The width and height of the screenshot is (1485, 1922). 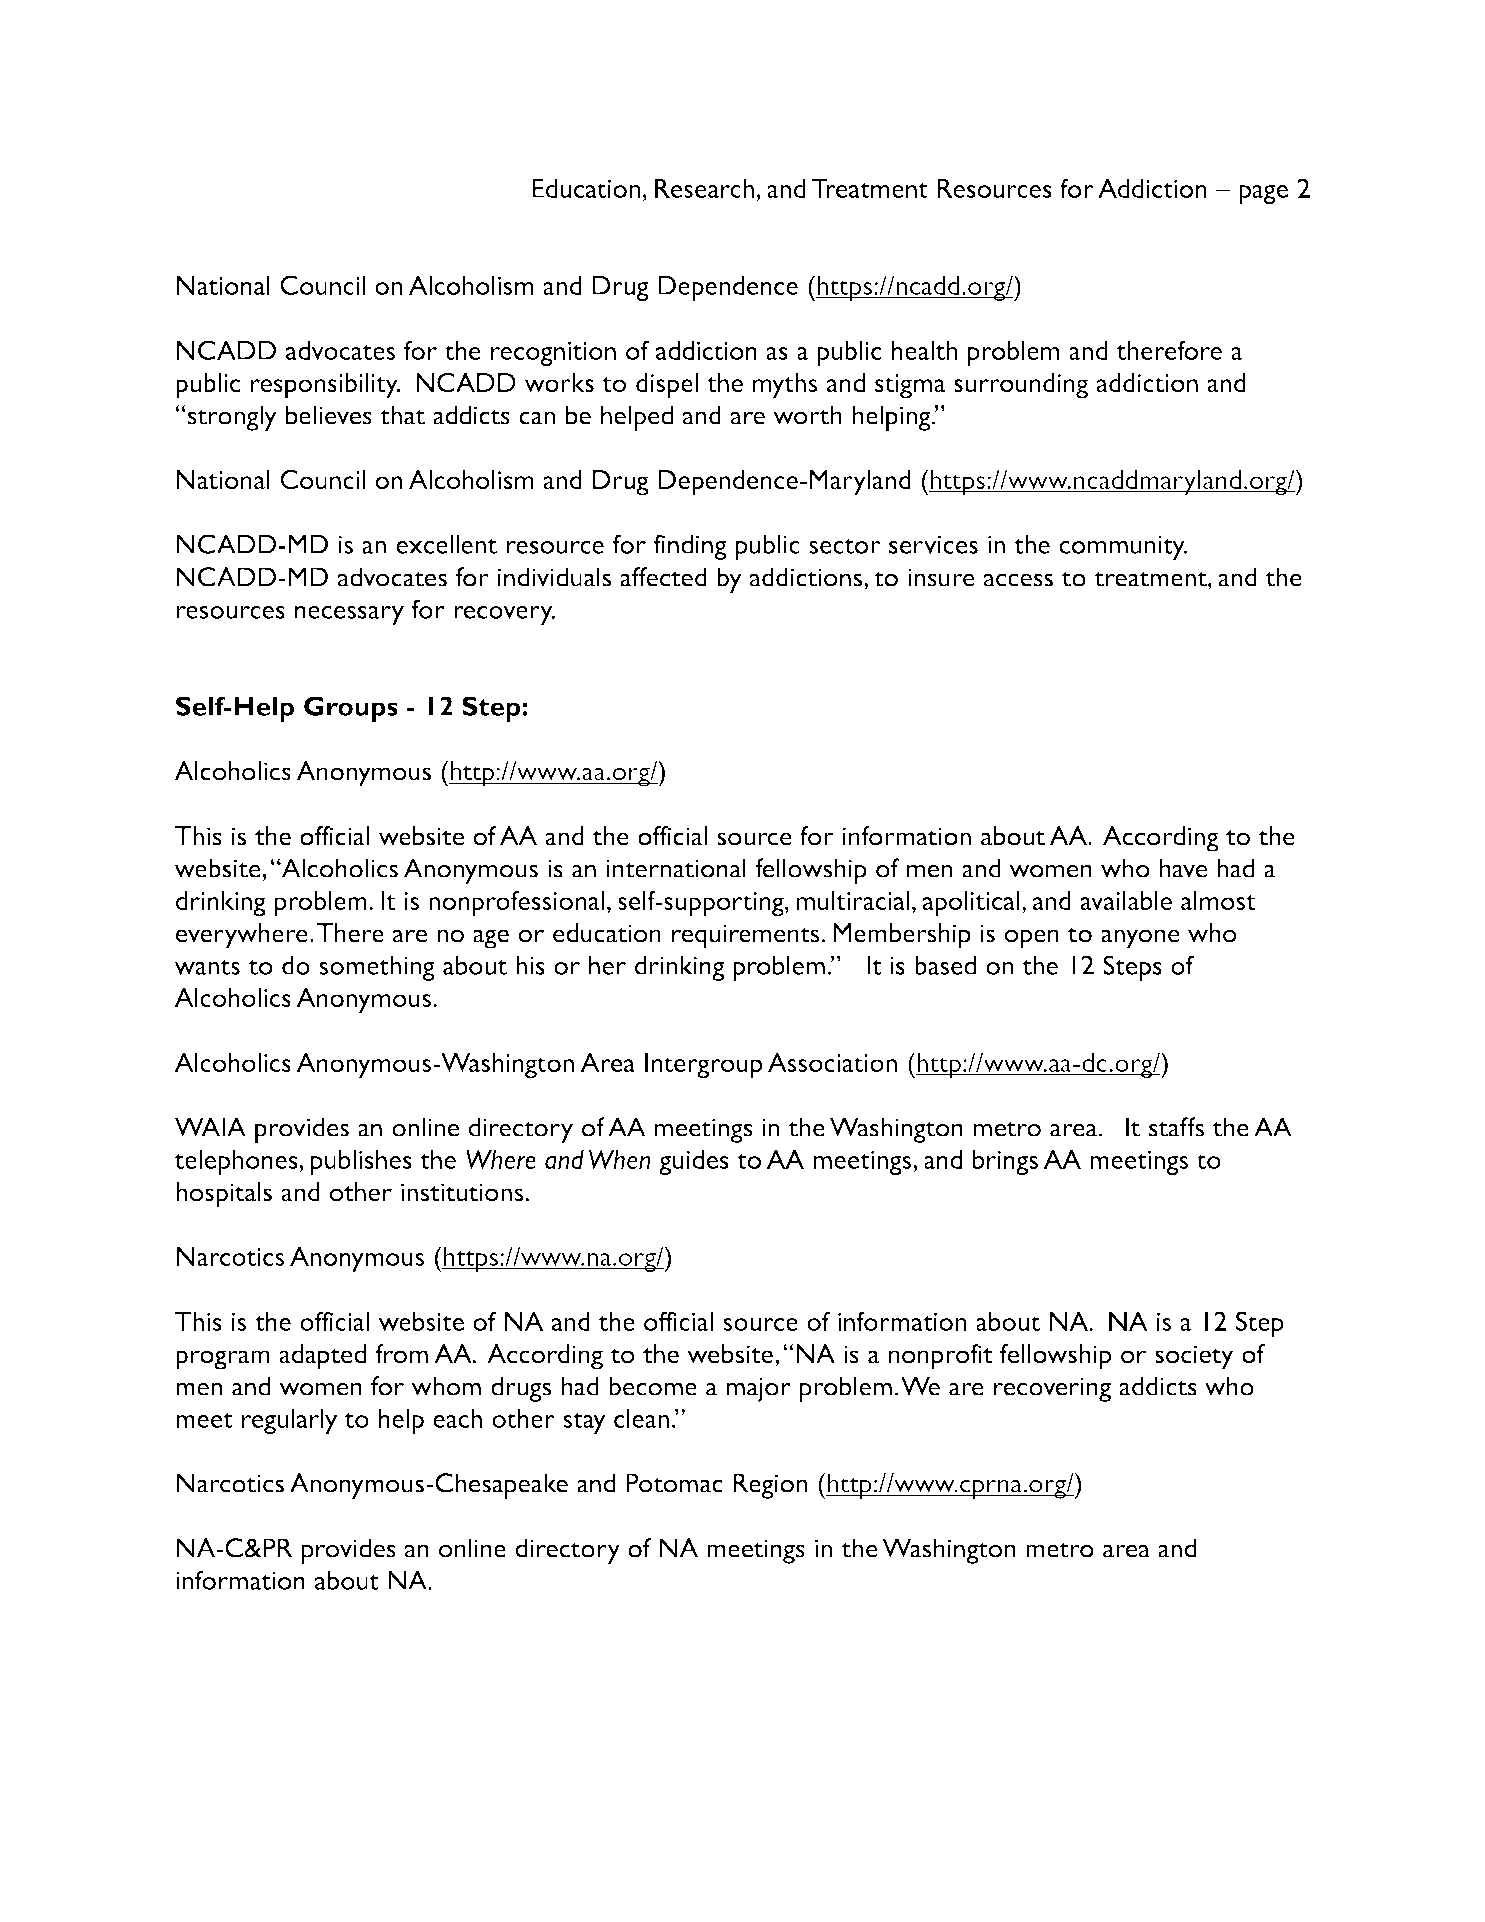 What do you see at coordinates (770, 1486) in the screenshot?
I see `Region` at bounding box center [770, 1486].
